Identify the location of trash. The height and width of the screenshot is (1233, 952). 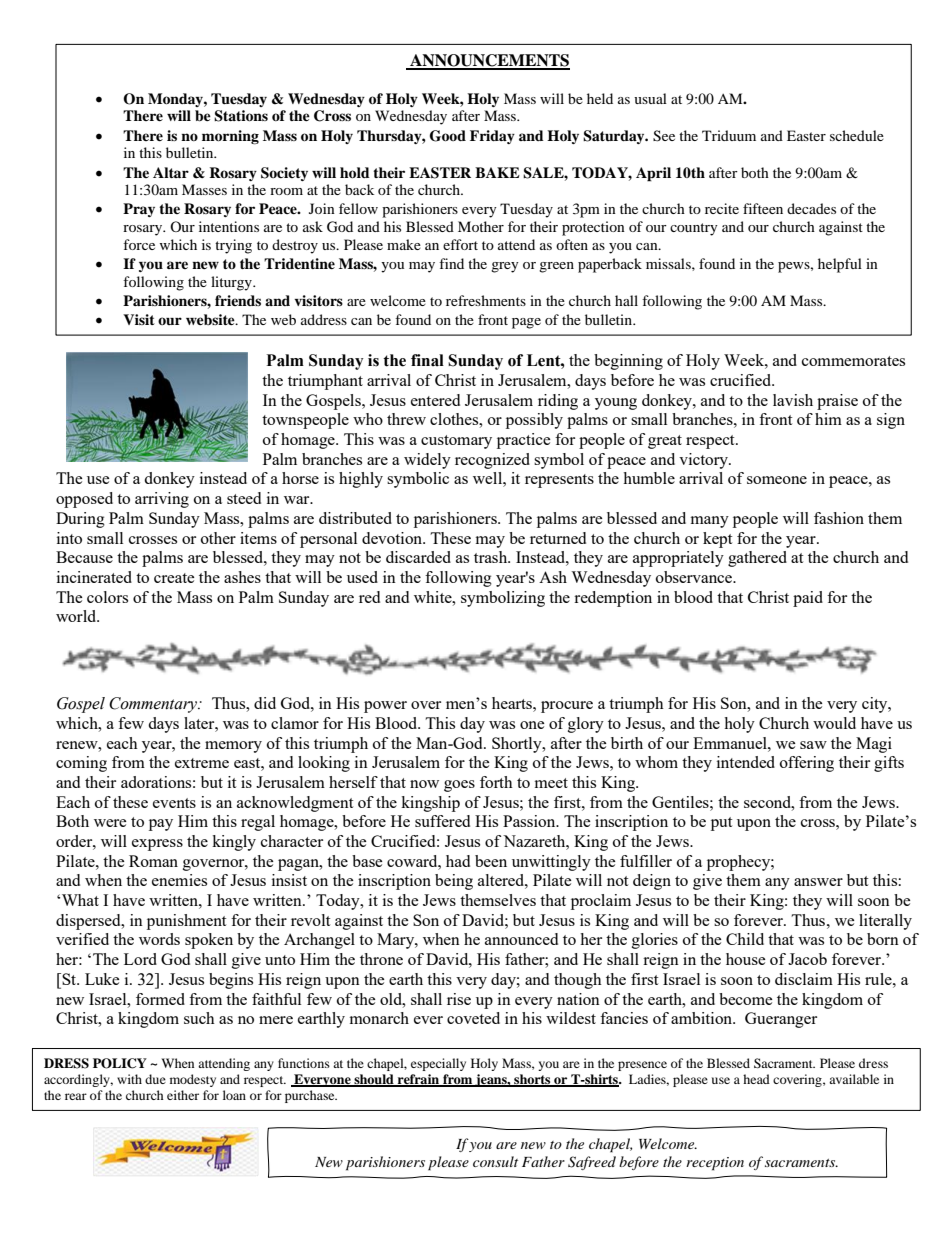
(492, 557).
